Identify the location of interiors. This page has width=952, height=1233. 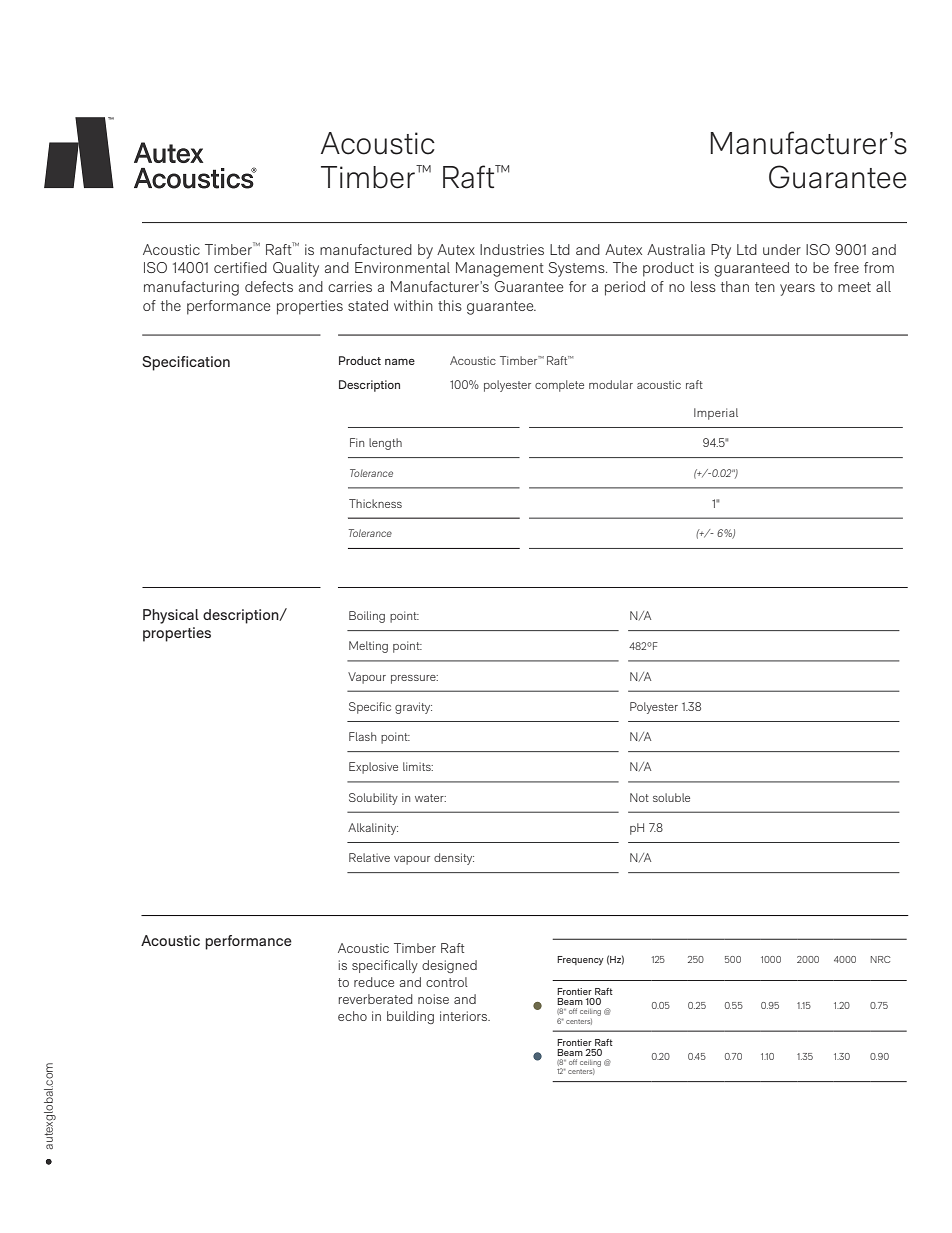
(465, 1016).
